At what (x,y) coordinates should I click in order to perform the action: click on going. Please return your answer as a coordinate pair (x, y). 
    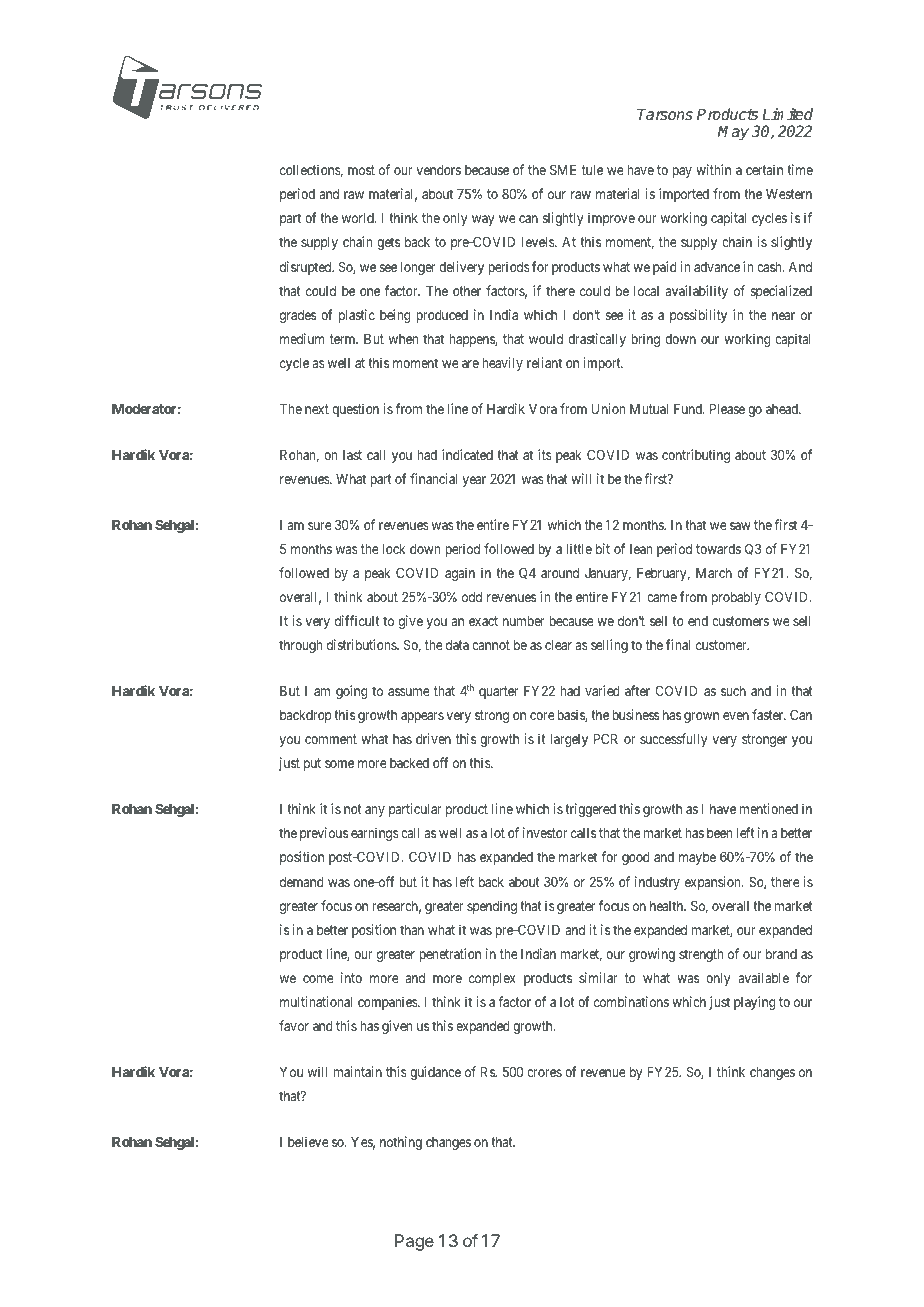
    Looking at the image, I should click on (351, 692).
